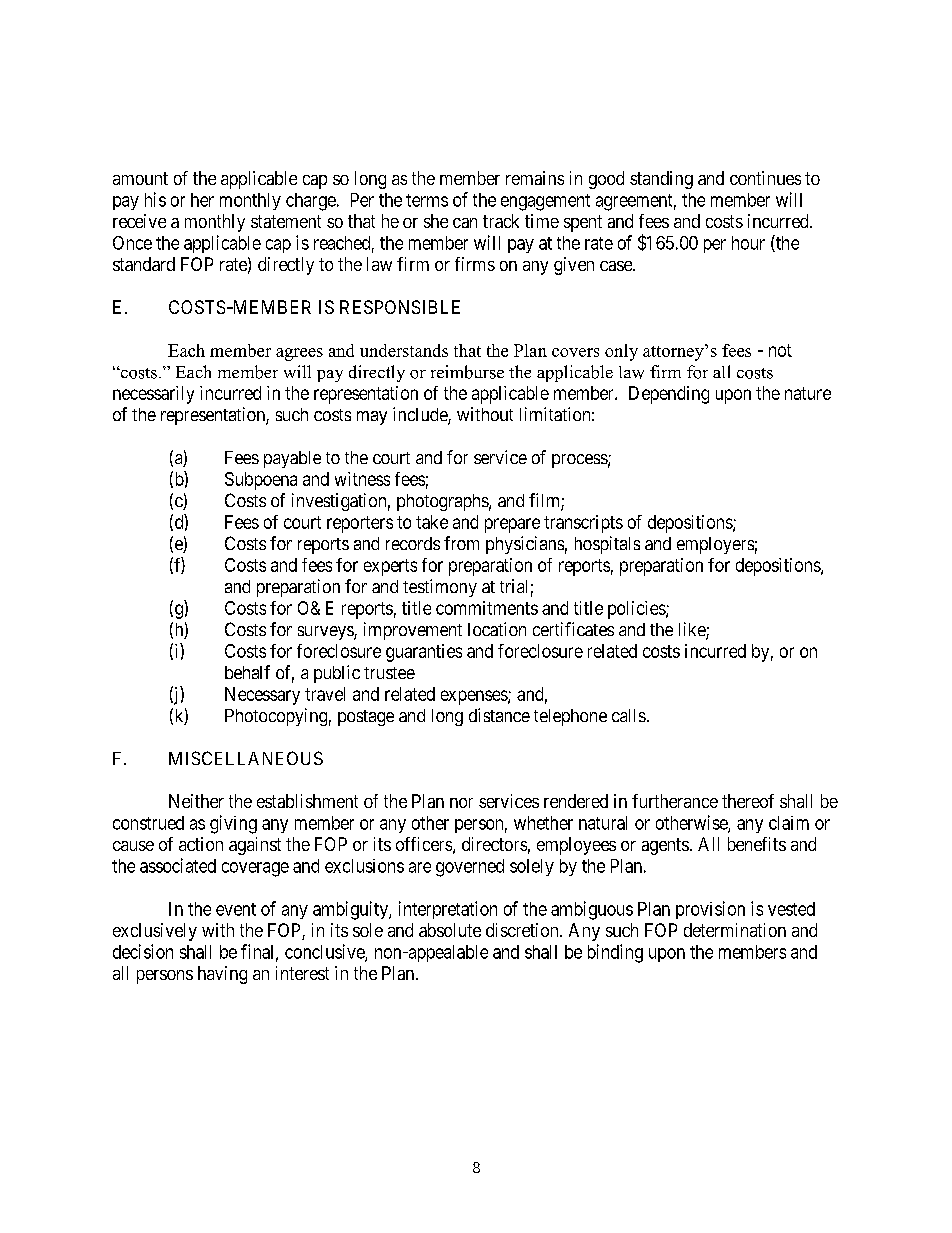  I want to click on calls, so click(629, 715).
